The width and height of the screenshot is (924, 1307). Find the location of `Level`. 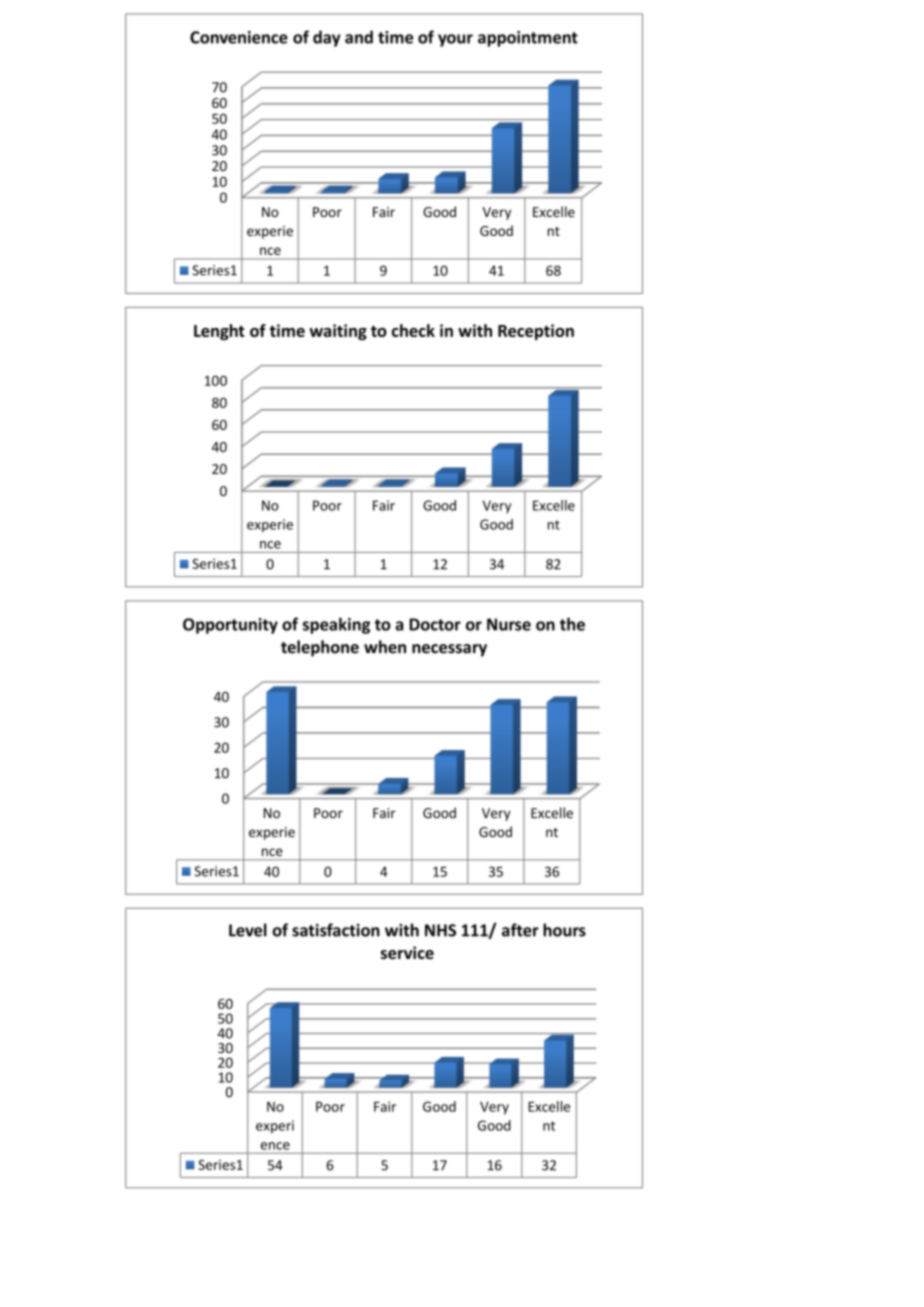

Level is located at coordinates (248, 930).
